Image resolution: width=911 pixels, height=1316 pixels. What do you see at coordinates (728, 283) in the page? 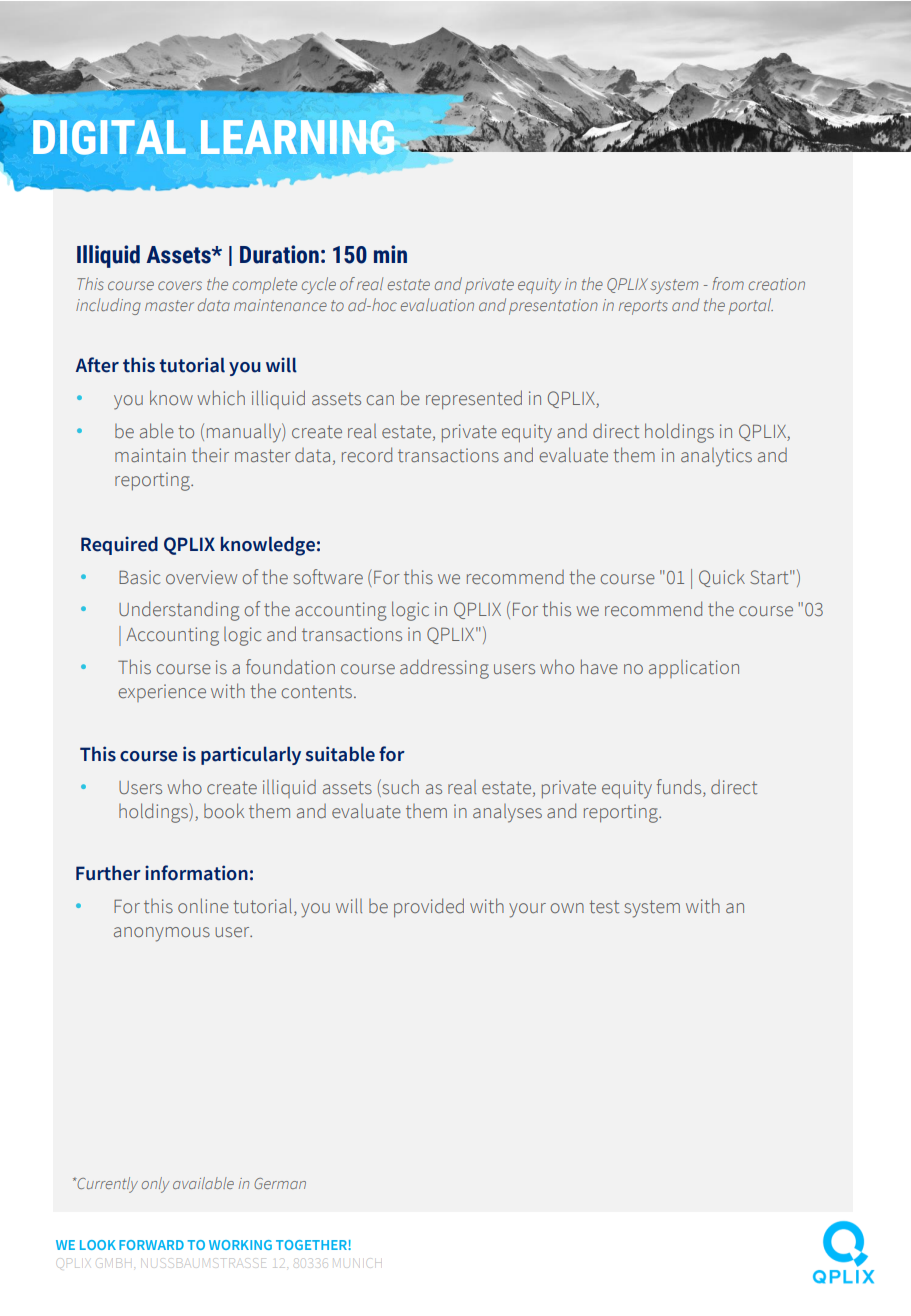
I see `from` at bounding box center [728, 283].
